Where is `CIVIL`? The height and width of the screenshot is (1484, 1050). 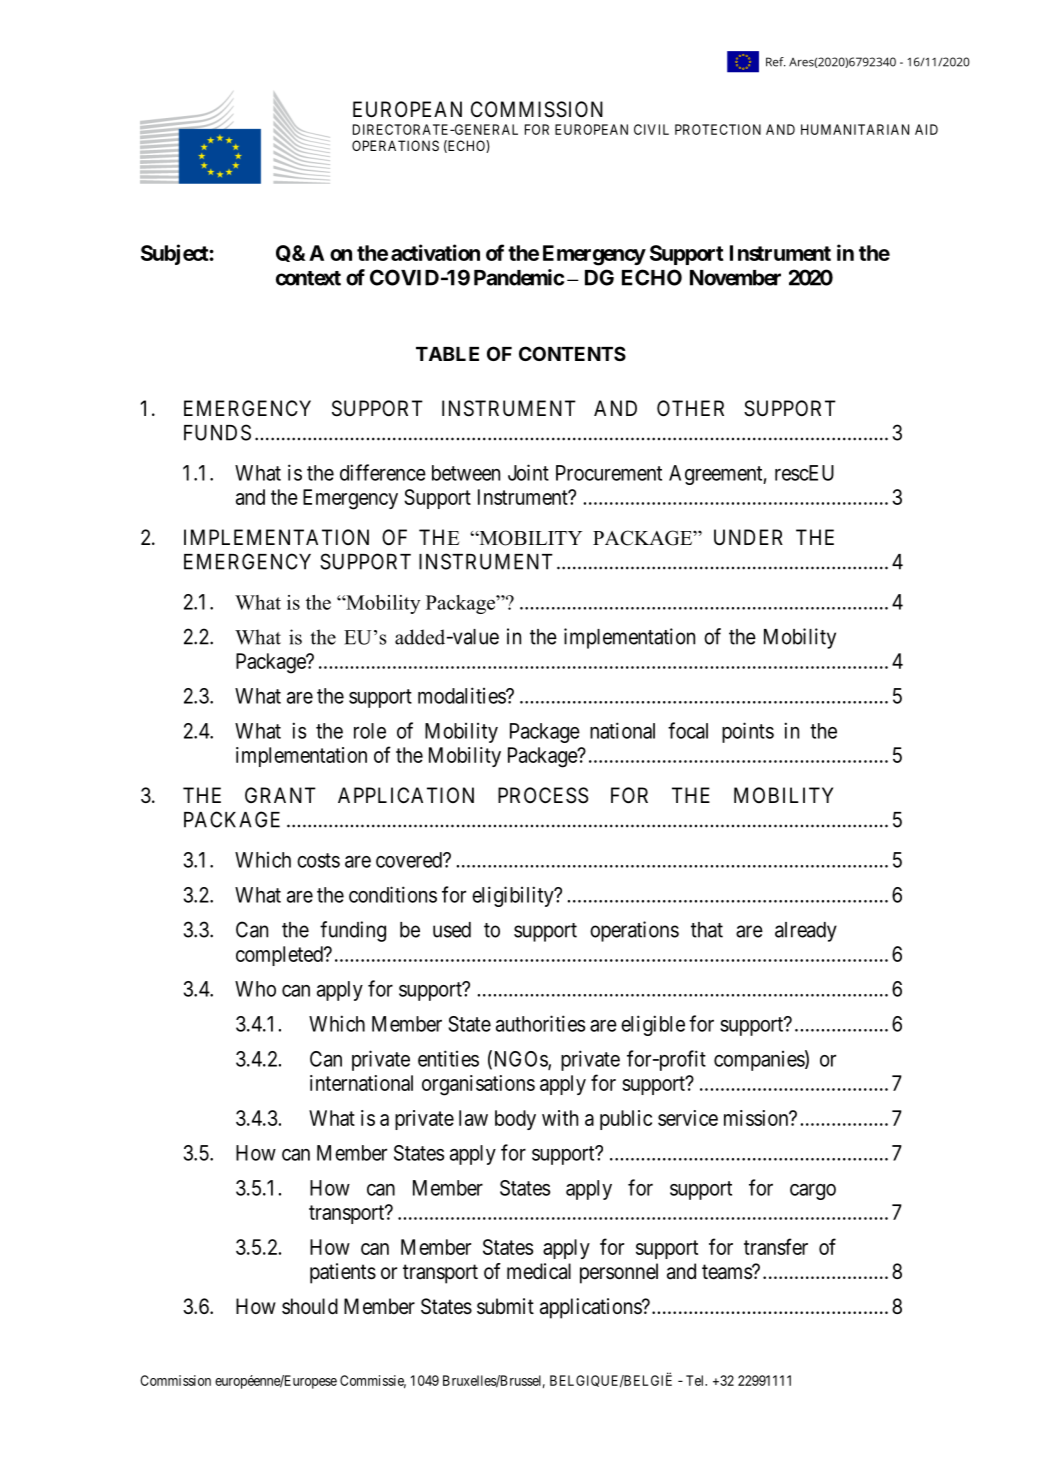 CIVIL is located at coordinates (651, 129).
